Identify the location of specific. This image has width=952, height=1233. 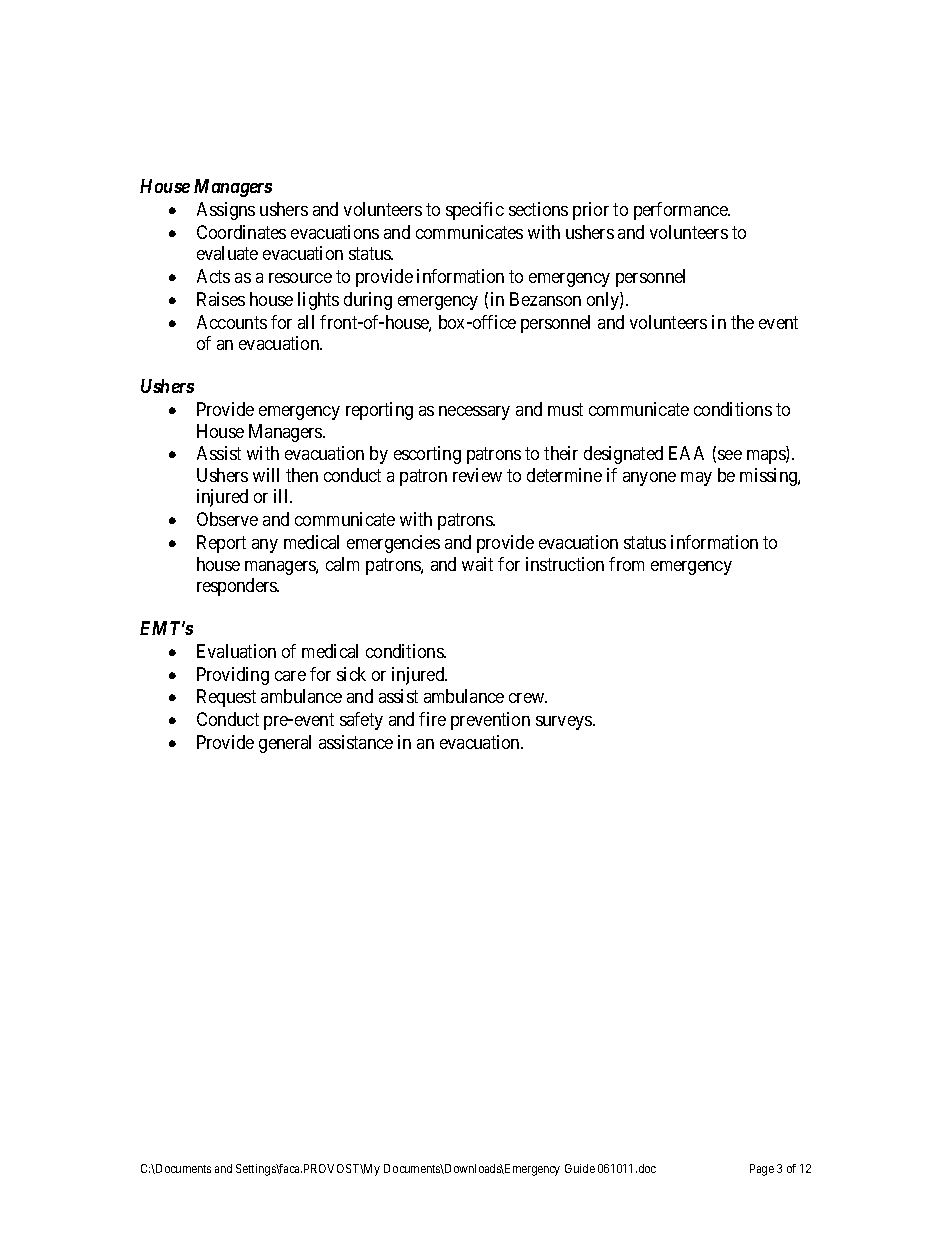
(475, 211).
